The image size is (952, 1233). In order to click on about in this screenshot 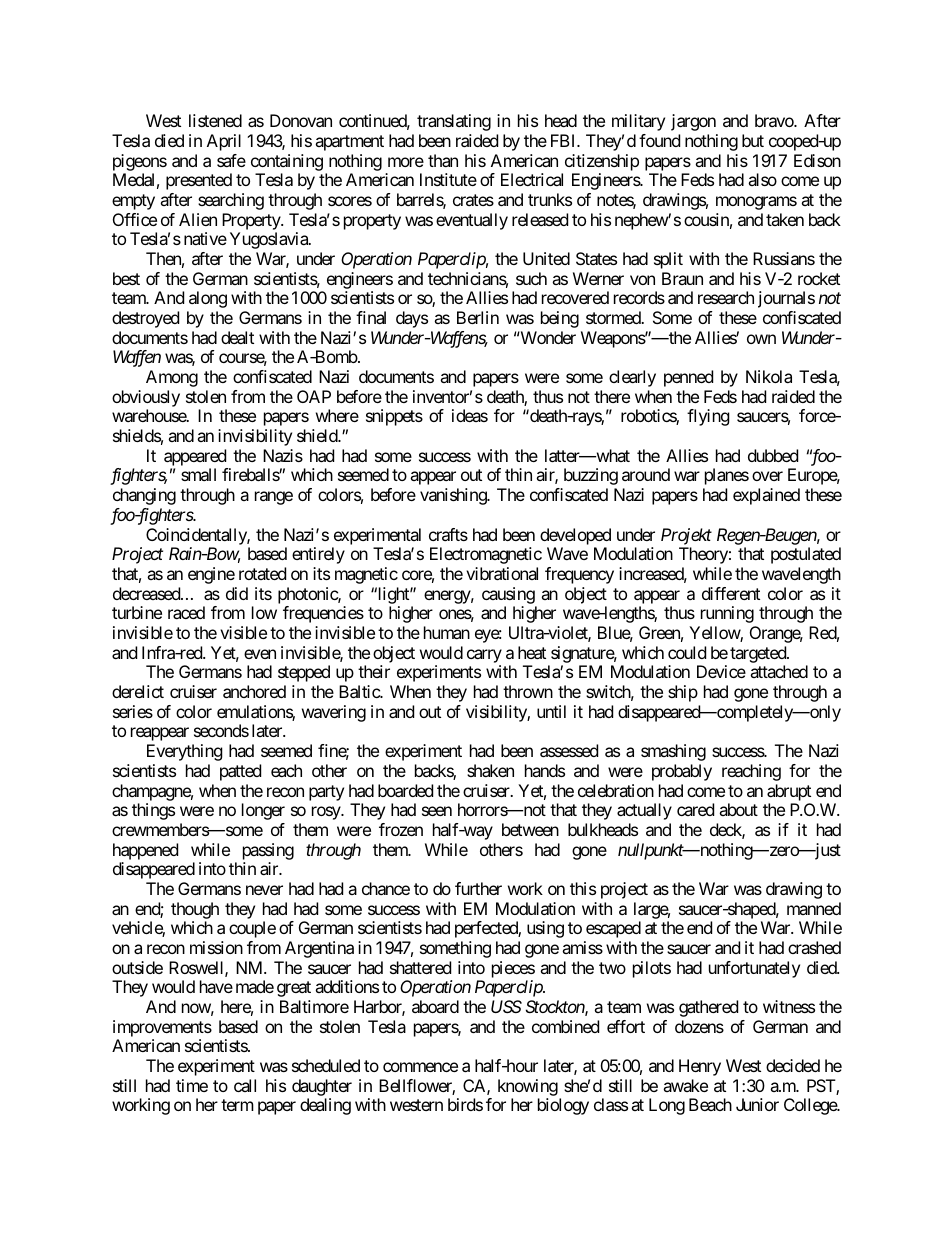, I will do `click(738, 809)`.
